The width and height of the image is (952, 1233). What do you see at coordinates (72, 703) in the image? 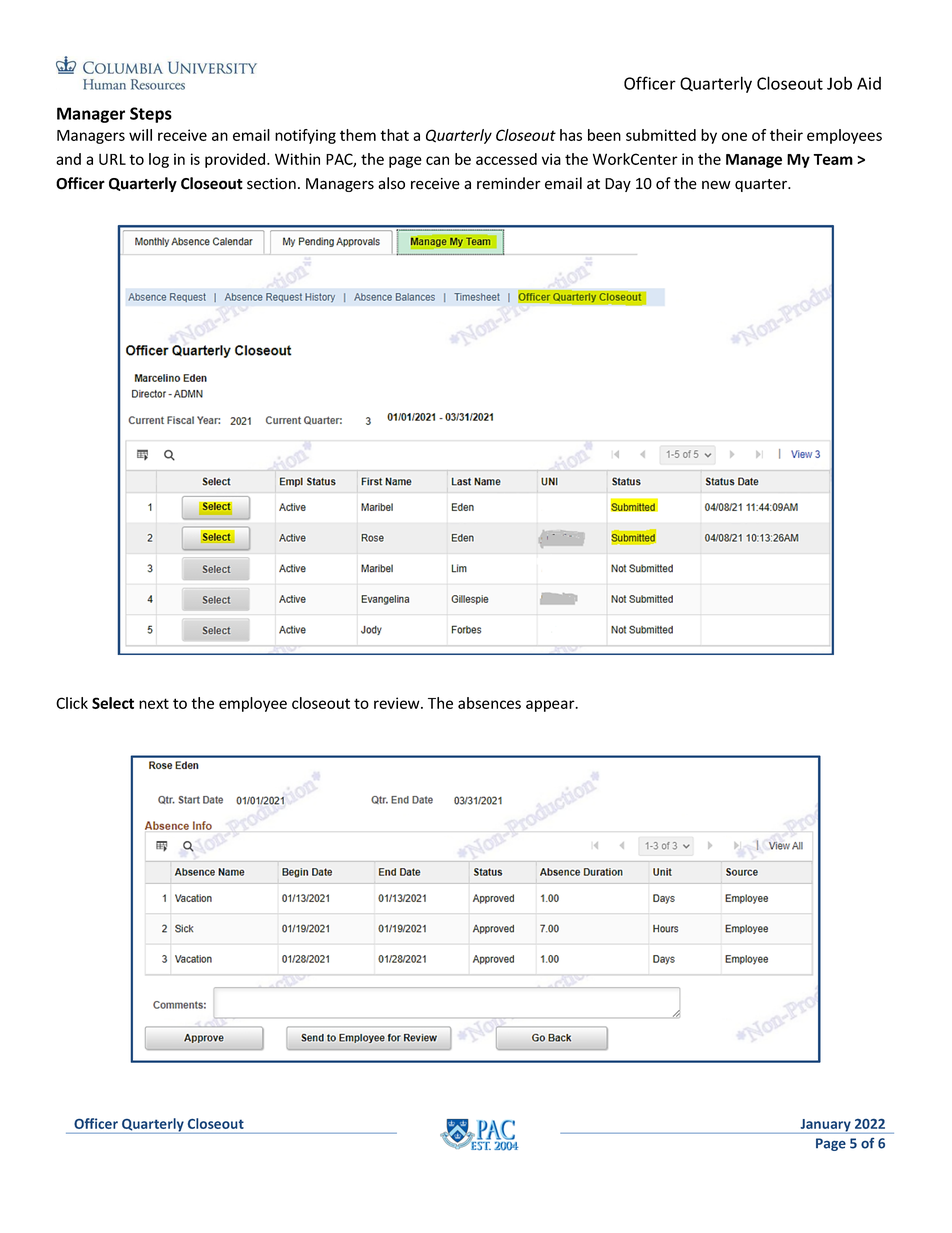
I see `Click` at bounding box center [72, 703].
